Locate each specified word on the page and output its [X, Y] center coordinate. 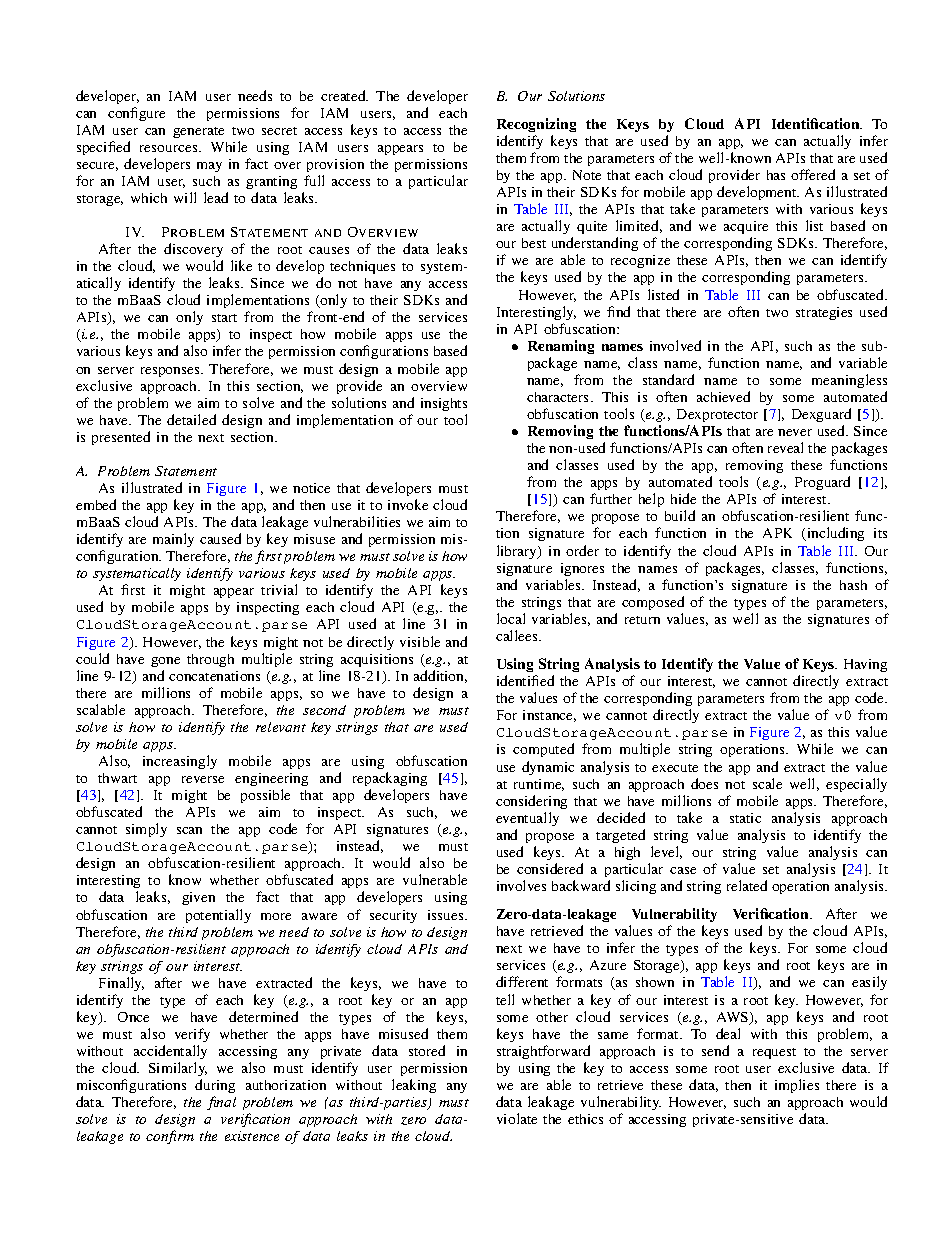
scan [189, 830]
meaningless [849, 381]
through [210, 660]
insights [444, 404]
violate [517, 1118]
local [511, 618]
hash [853, 585]
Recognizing [536, 125]
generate [198, 132]
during [215, 1088]
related [747, 885]
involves [521, 885]
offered [813, 174]
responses [171, 372]
